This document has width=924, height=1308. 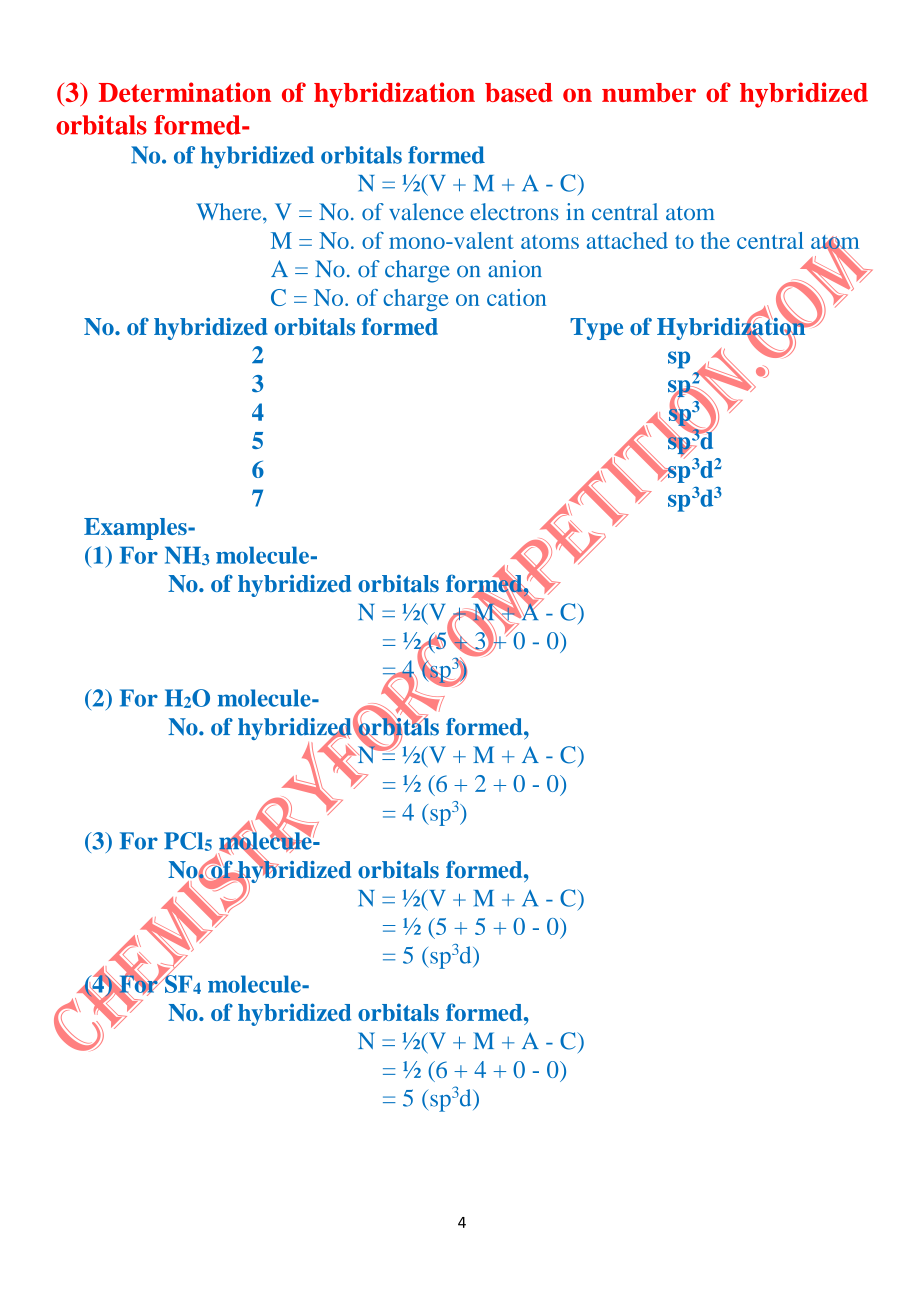 I want to click on valence, so click(x=426, y=211).
